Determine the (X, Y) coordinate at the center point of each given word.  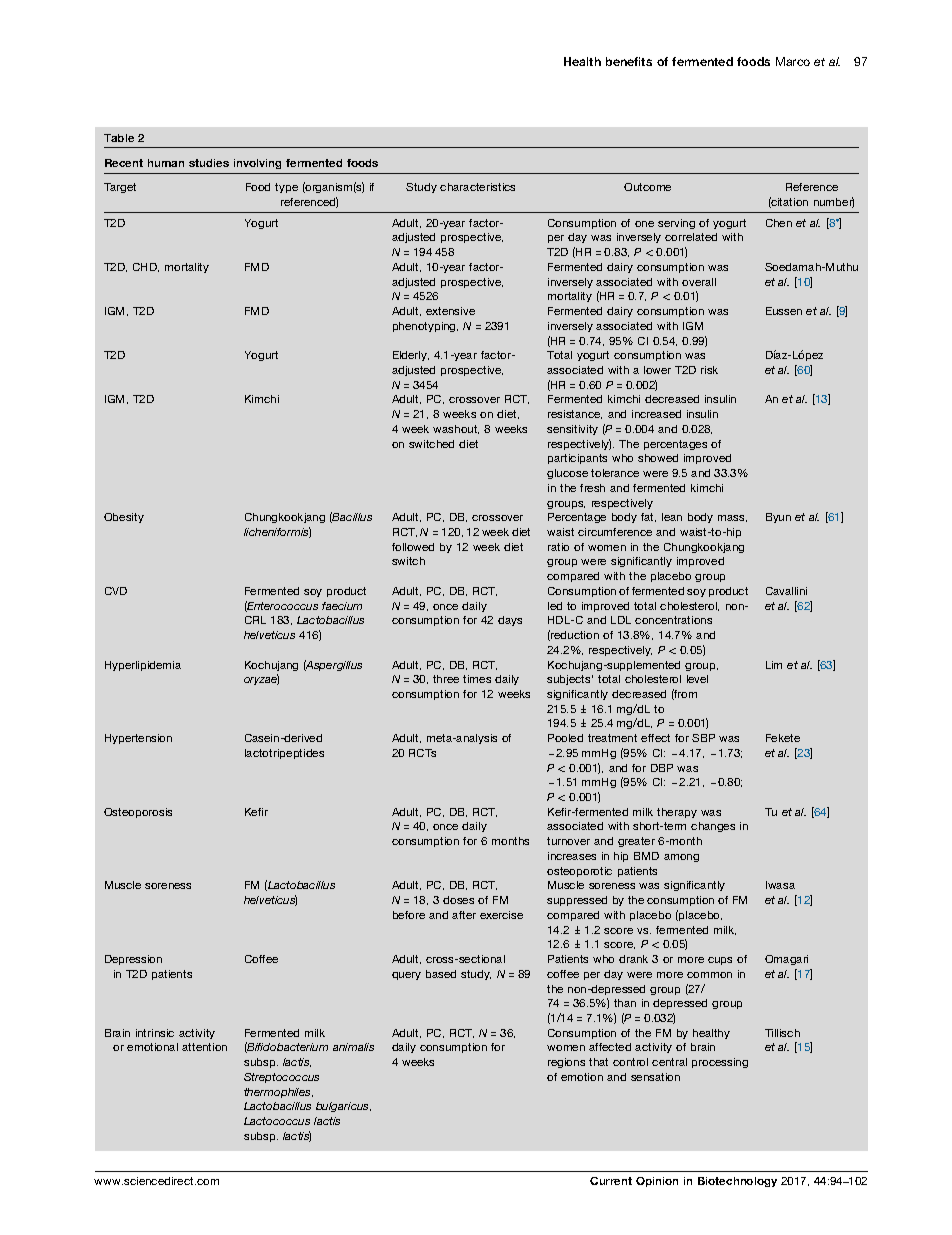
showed (658, 458)
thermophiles (278, 1093)
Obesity (124, 518)
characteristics (477, 187)
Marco (793, 61)
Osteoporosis (138, 813)
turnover (568, 841)
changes (713, 827)
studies (209, 163)
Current (611, 1181)
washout (456, 429)
